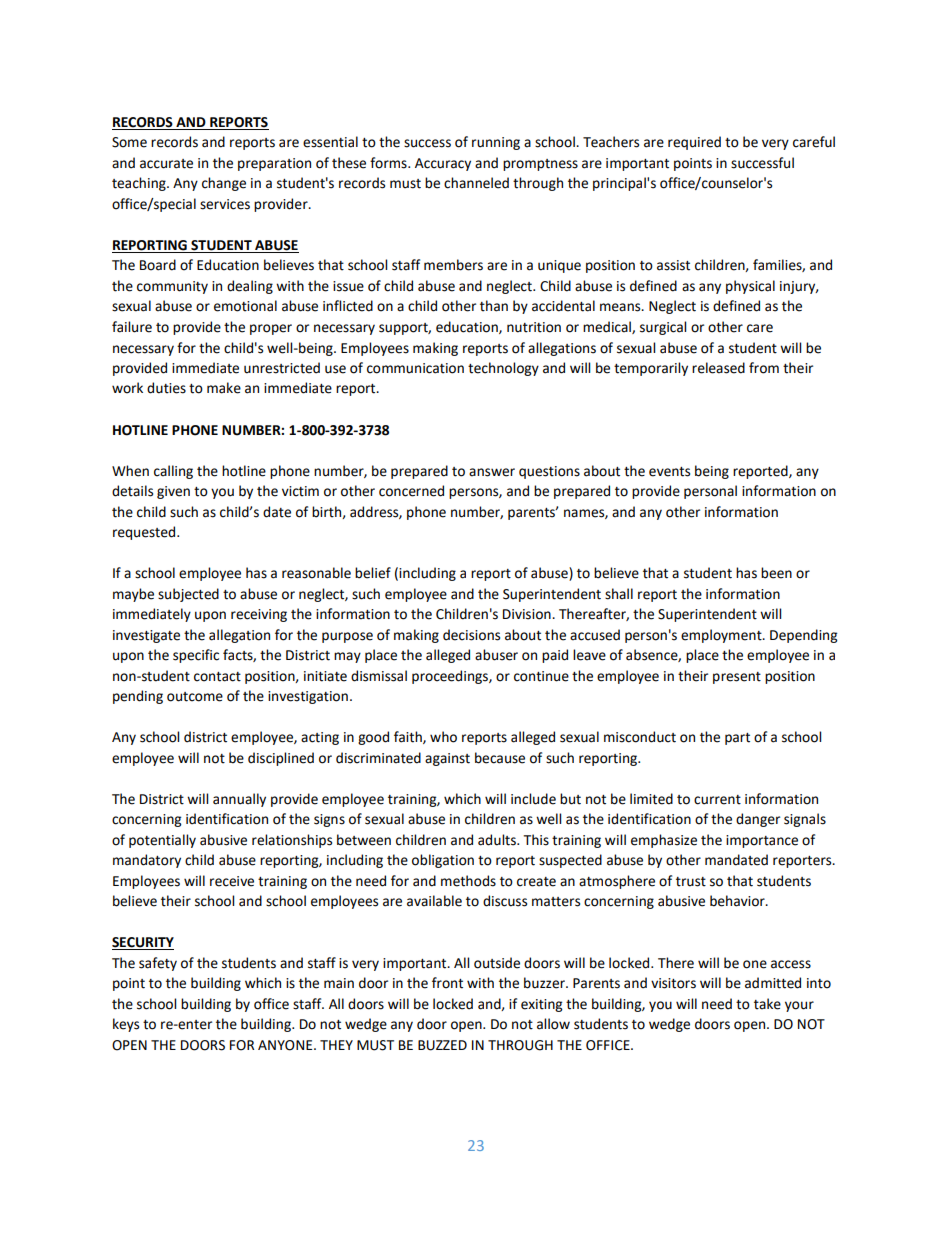 The height and width of the image is (1233, 952). What do you see at coordinates (224, 184) in the image?
I see `change` at bounding box center [224, 184].
